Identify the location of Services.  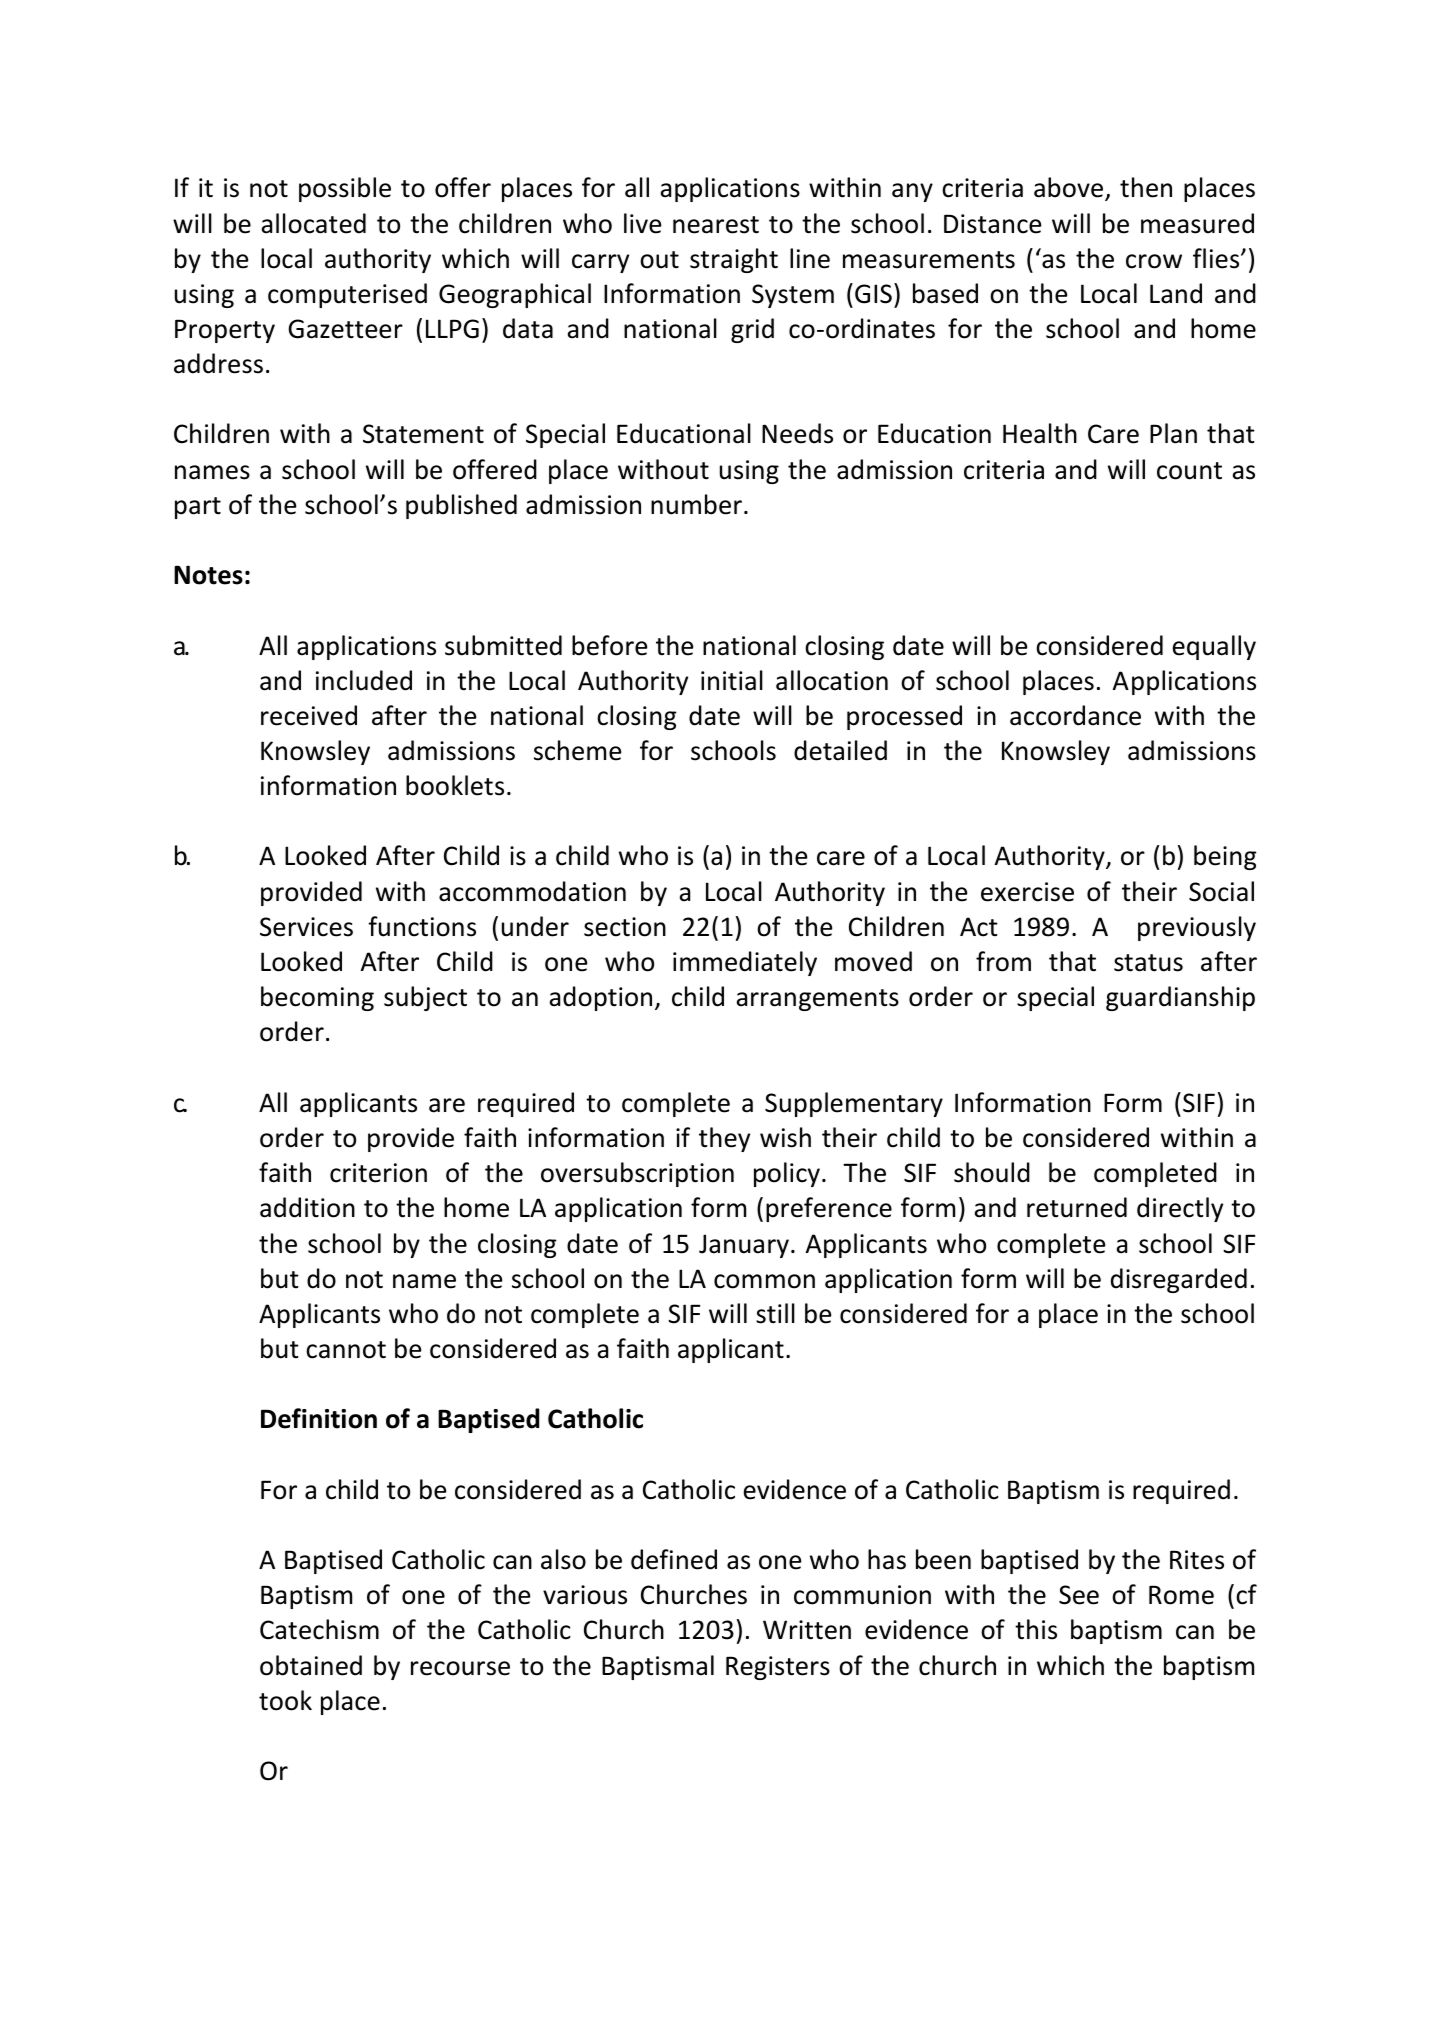
(306, 927).
